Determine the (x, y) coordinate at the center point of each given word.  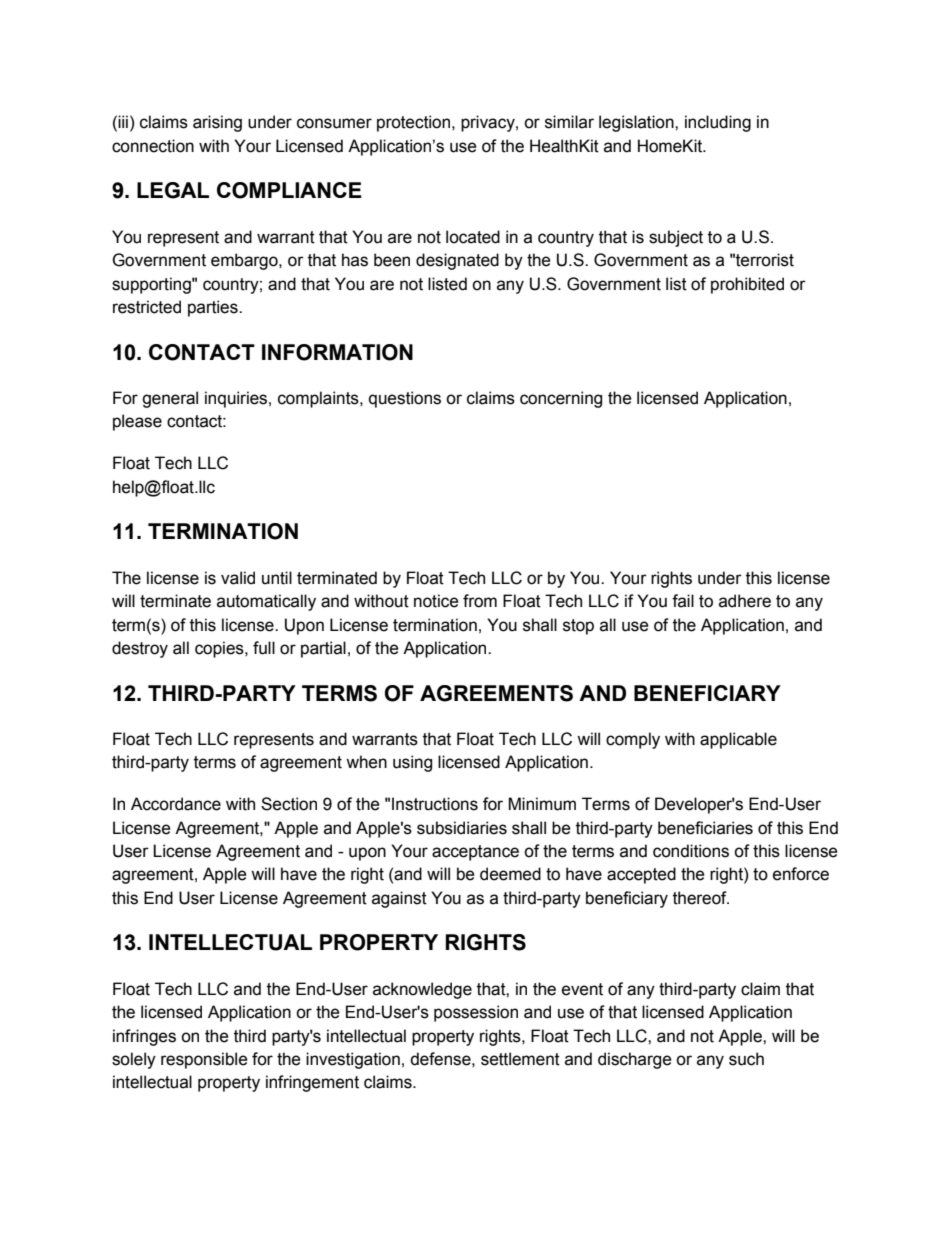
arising (217, 123)
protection (415, 123)
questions (405, 399)
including (718, 123)
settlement (520, 1059)
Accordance (176, 804)
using (412, 763)
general (170, 399)
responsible (204, 1060)
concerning (561, 399)
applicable (738, 740)
